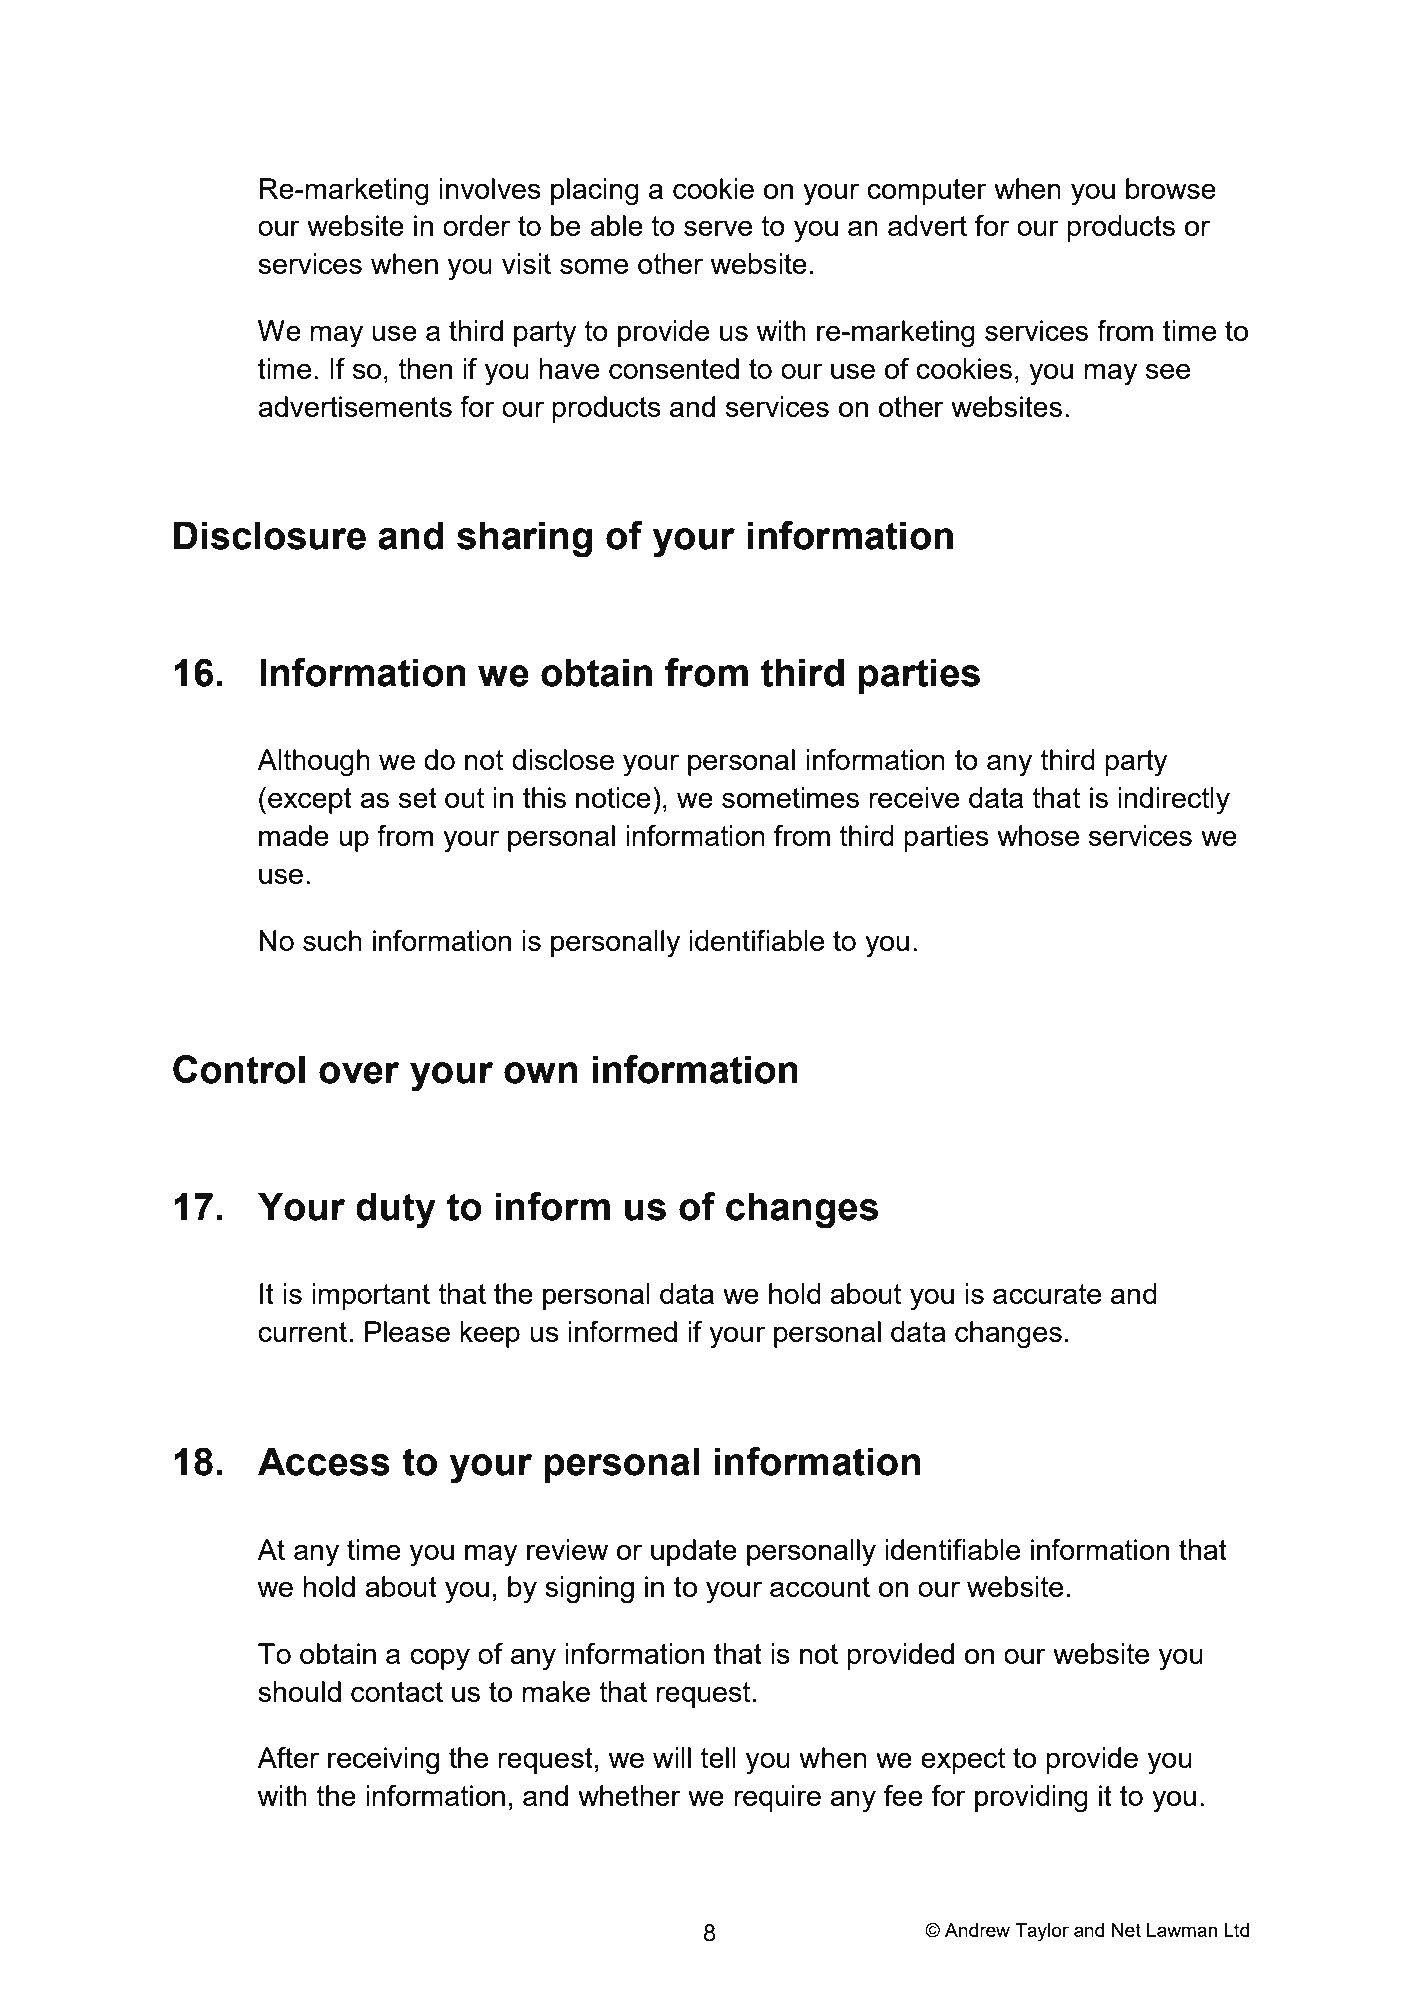 The image size is (1422, 2010). I want to click on browse, so click(1171, 188).
